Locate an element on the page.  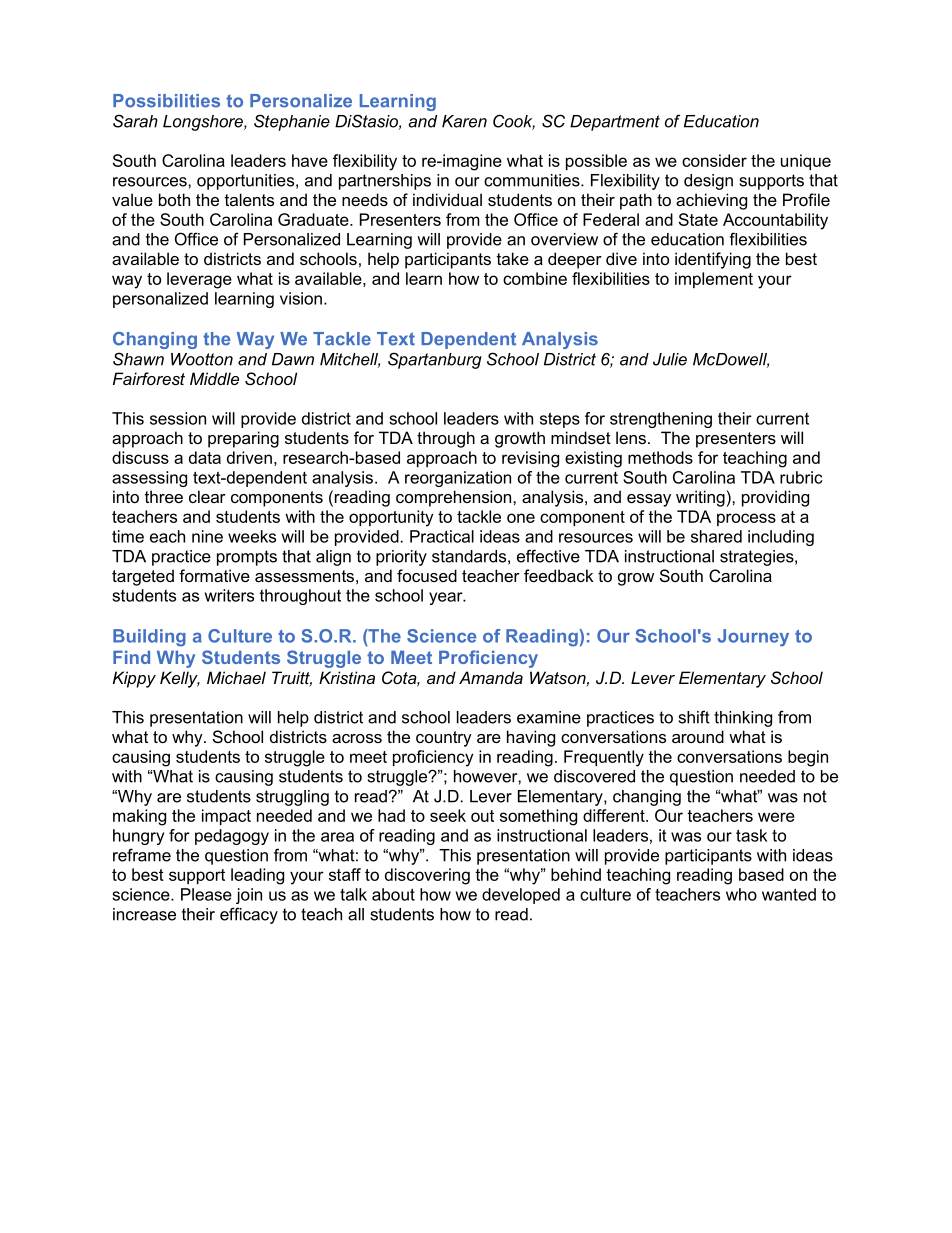
consider is located at coordinates (714, 160).
